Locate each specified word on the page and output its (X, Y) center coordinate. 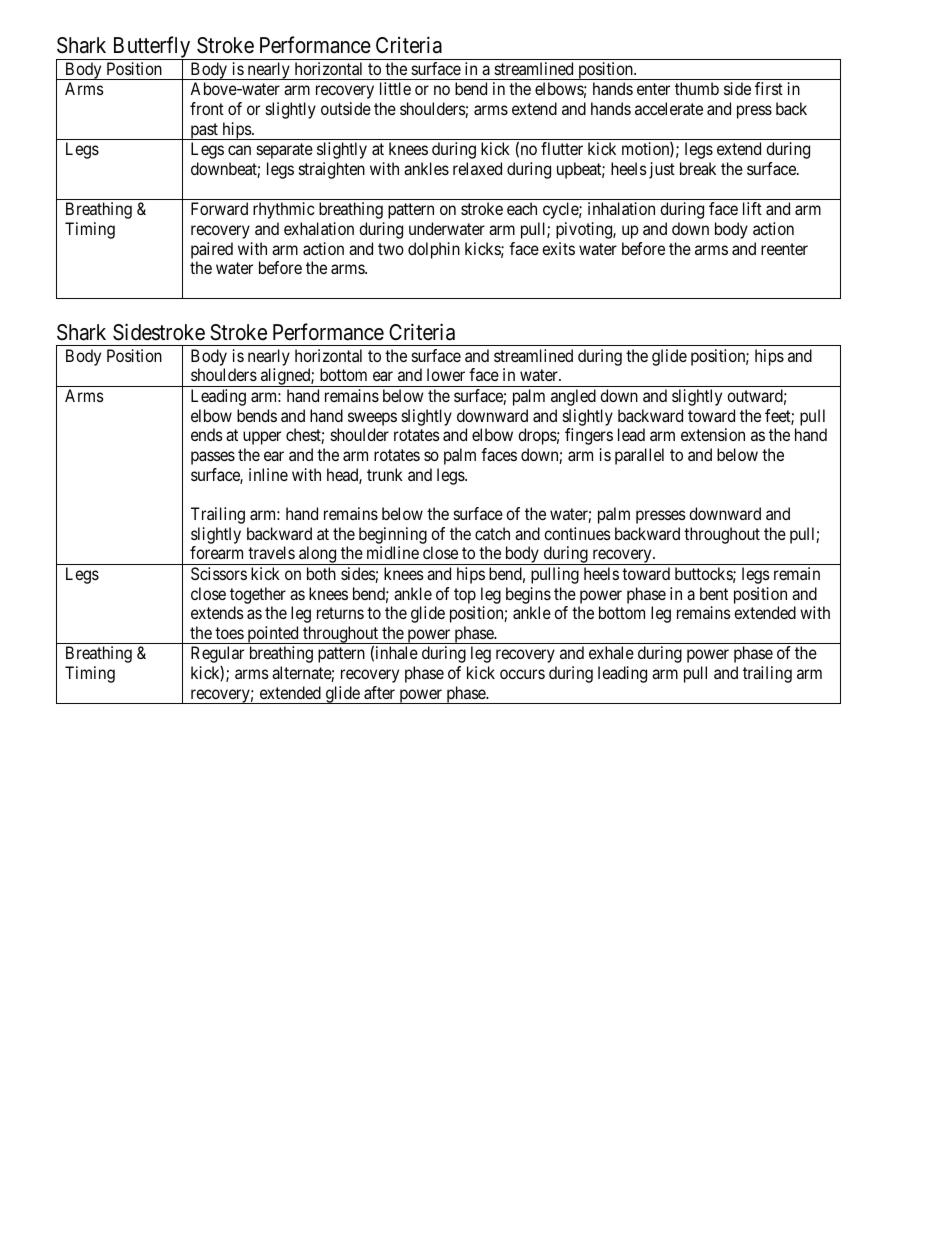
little (395, 88)
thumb (697, 88)
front (207, 108)
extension (713, 434)
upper (262, 438)
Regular (217, 654)
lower (446, 374)
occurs (522, 674)
